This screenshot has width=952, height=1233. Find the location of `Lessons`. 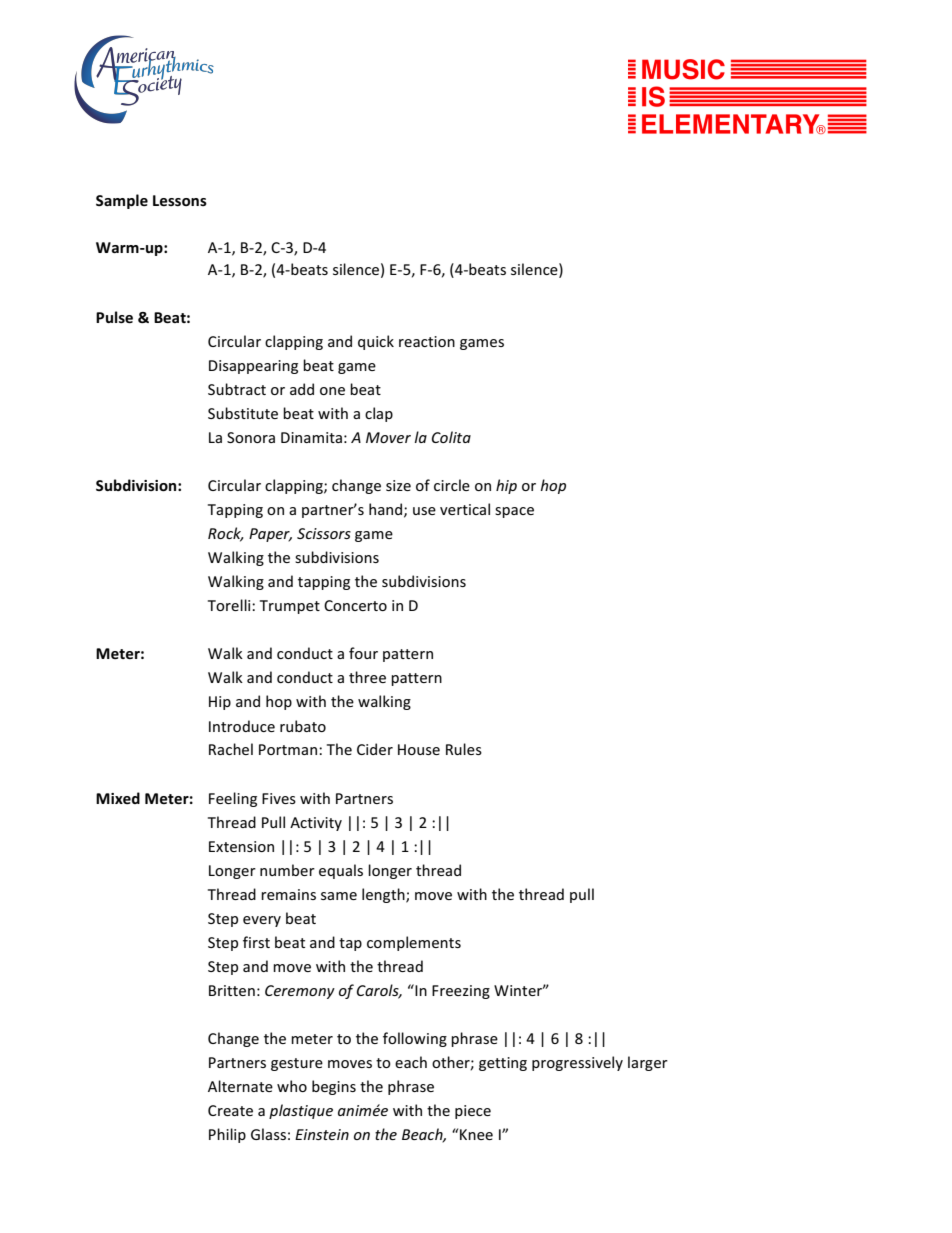

Lessons is located at coordinates (180, 200).
